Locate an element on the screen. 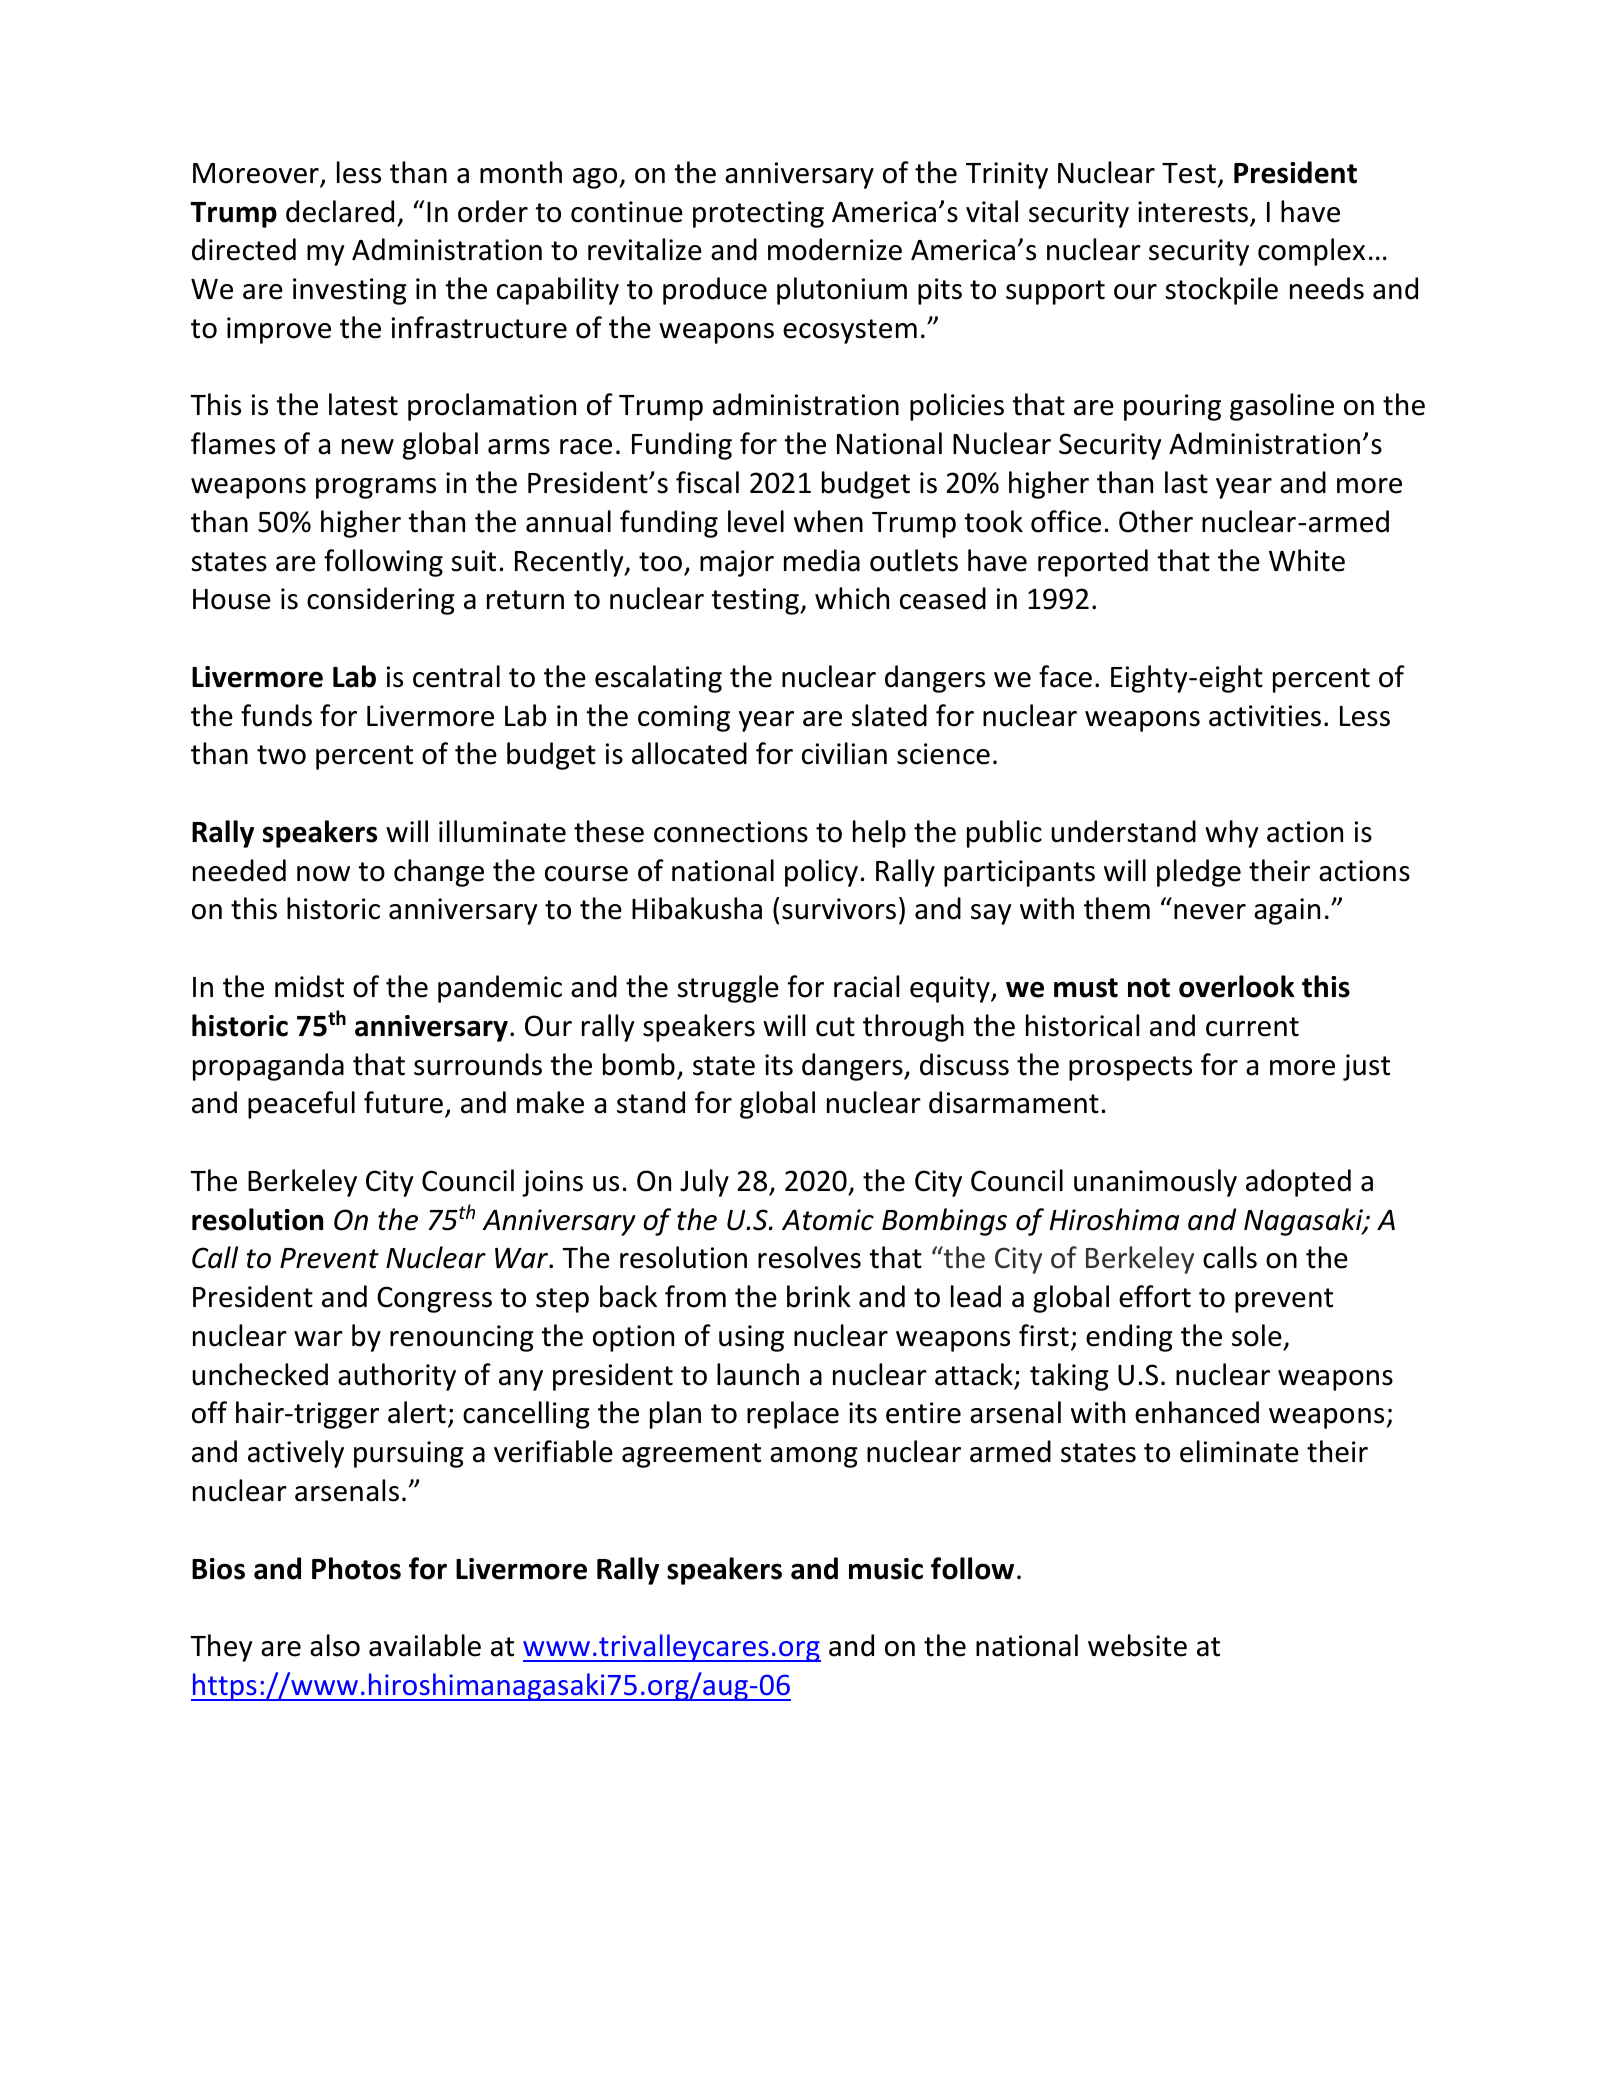 The height and width of the screenshot is (2096, 1619). effort is located at coordinates (1155, 1296).
